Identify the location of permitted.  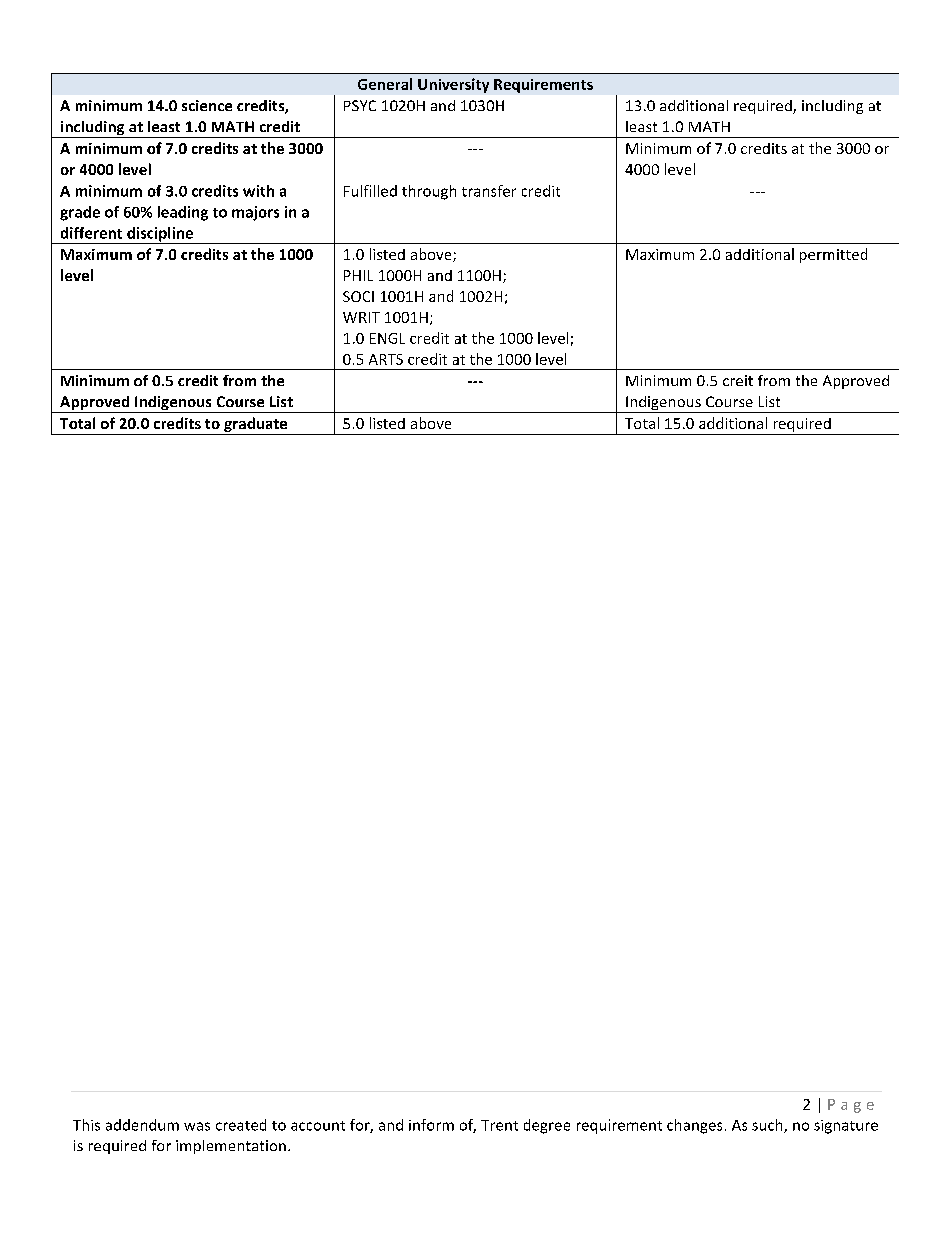
(833, 255).
